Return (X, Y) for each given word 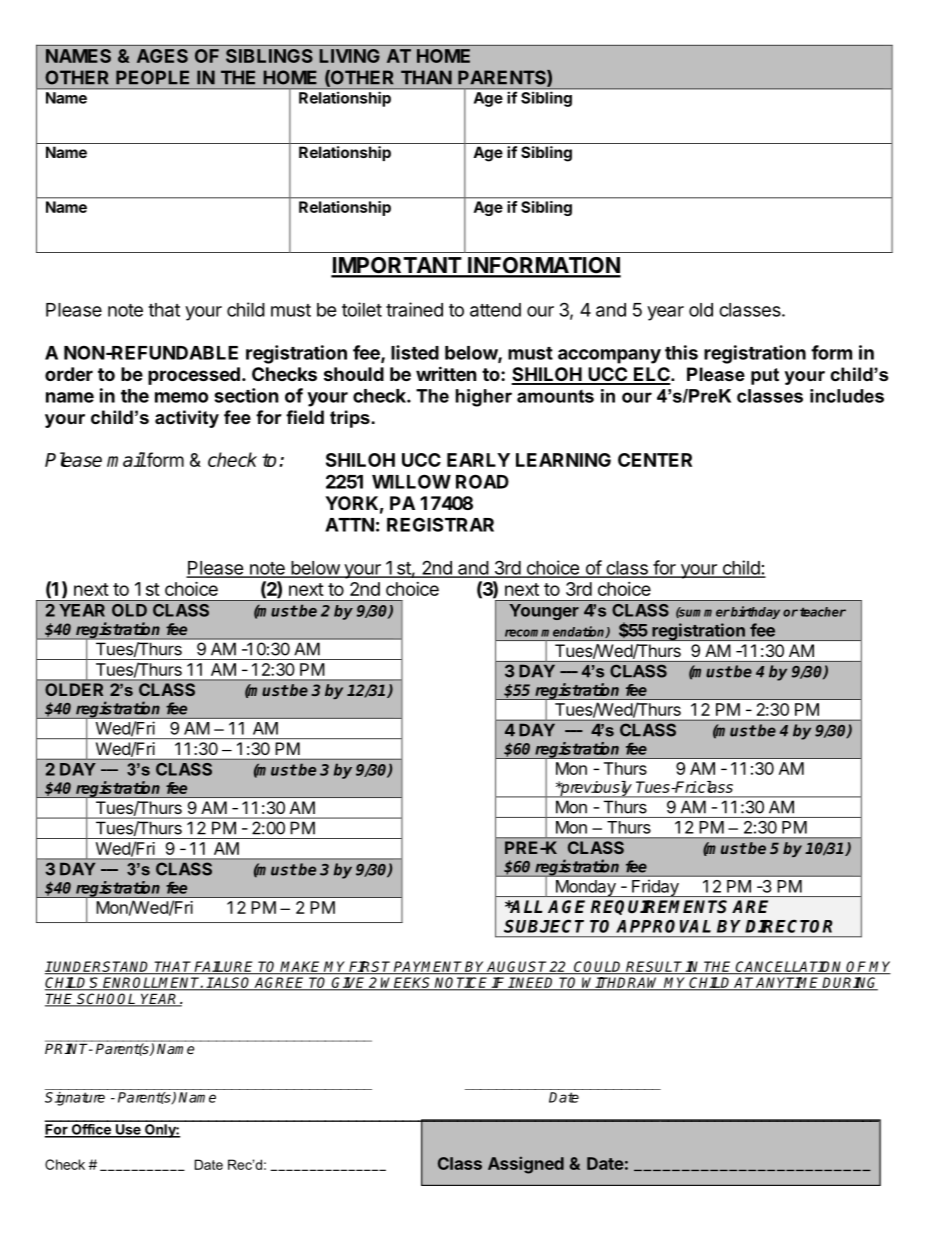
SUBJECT (544, 926)
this (681, 352)
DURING (849, 983)
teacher (823, 612)
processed (194, 376)
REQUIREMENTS (659, 907)
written (446, 373)
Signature (75, 1099)
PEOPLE (152, 77)
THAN (426, 77)
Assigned (526, 1165)
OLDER (74, 689)
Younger (544, 612)
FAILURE (225, 968)
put (765, 376)
